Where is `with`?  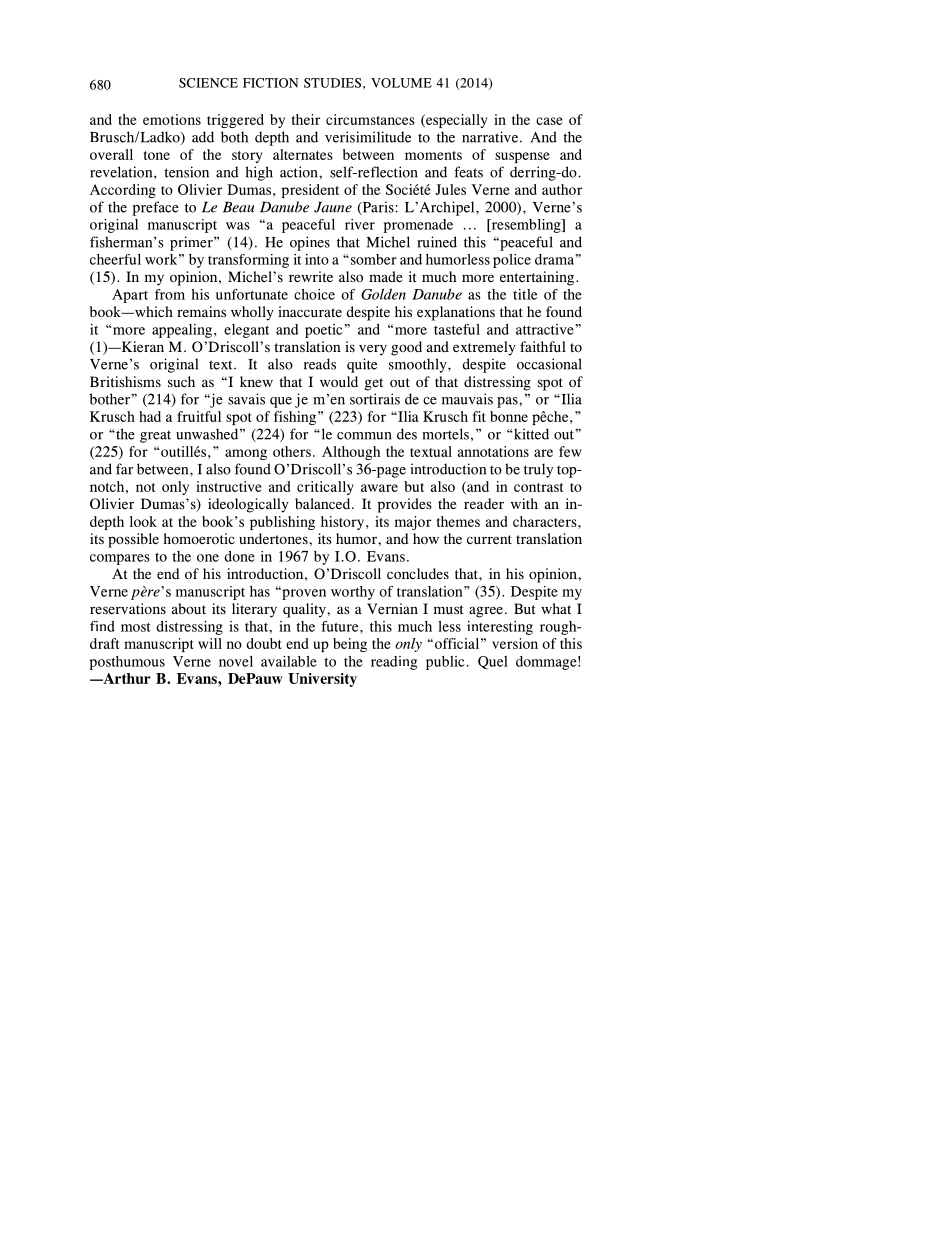
with is located at coordinates (524, 503).
